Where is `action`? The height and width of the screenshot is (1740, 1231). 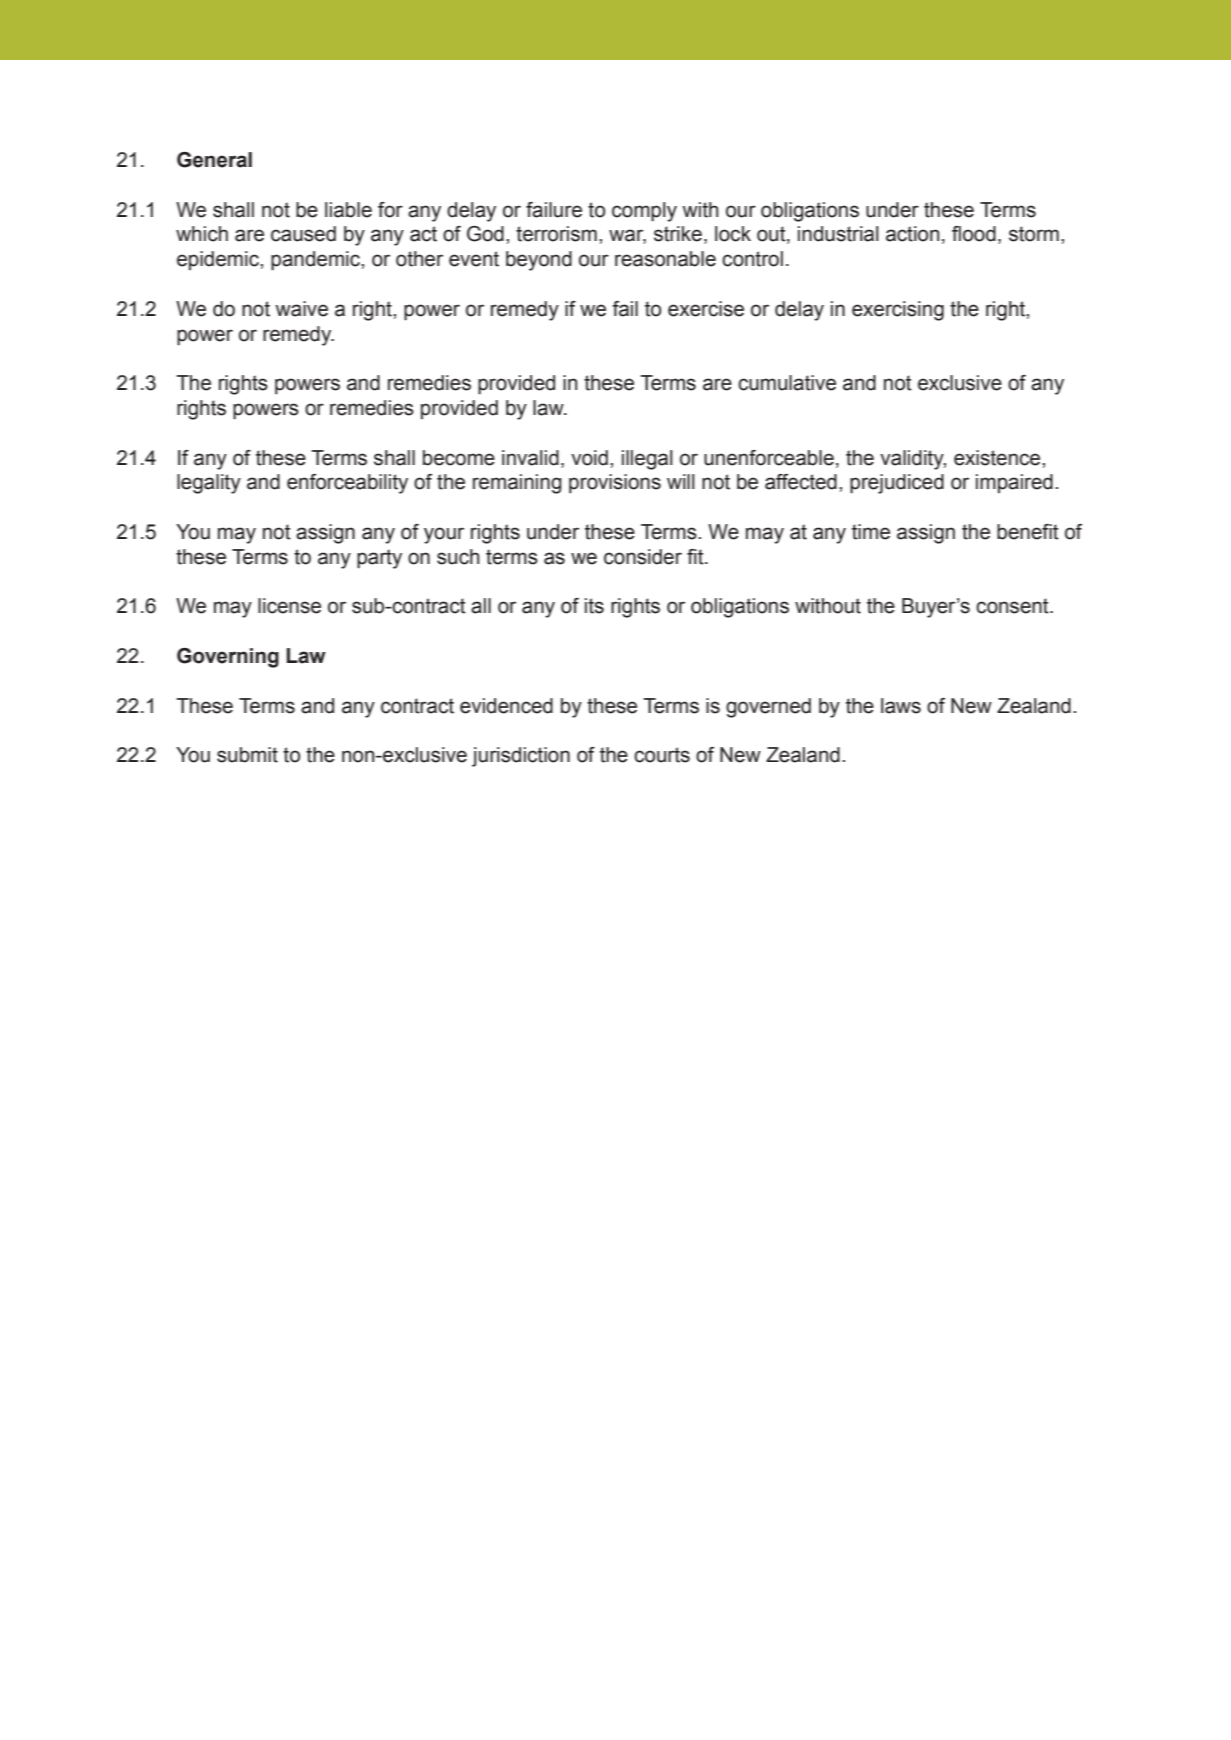
action is located at coordinates (912, 234).
